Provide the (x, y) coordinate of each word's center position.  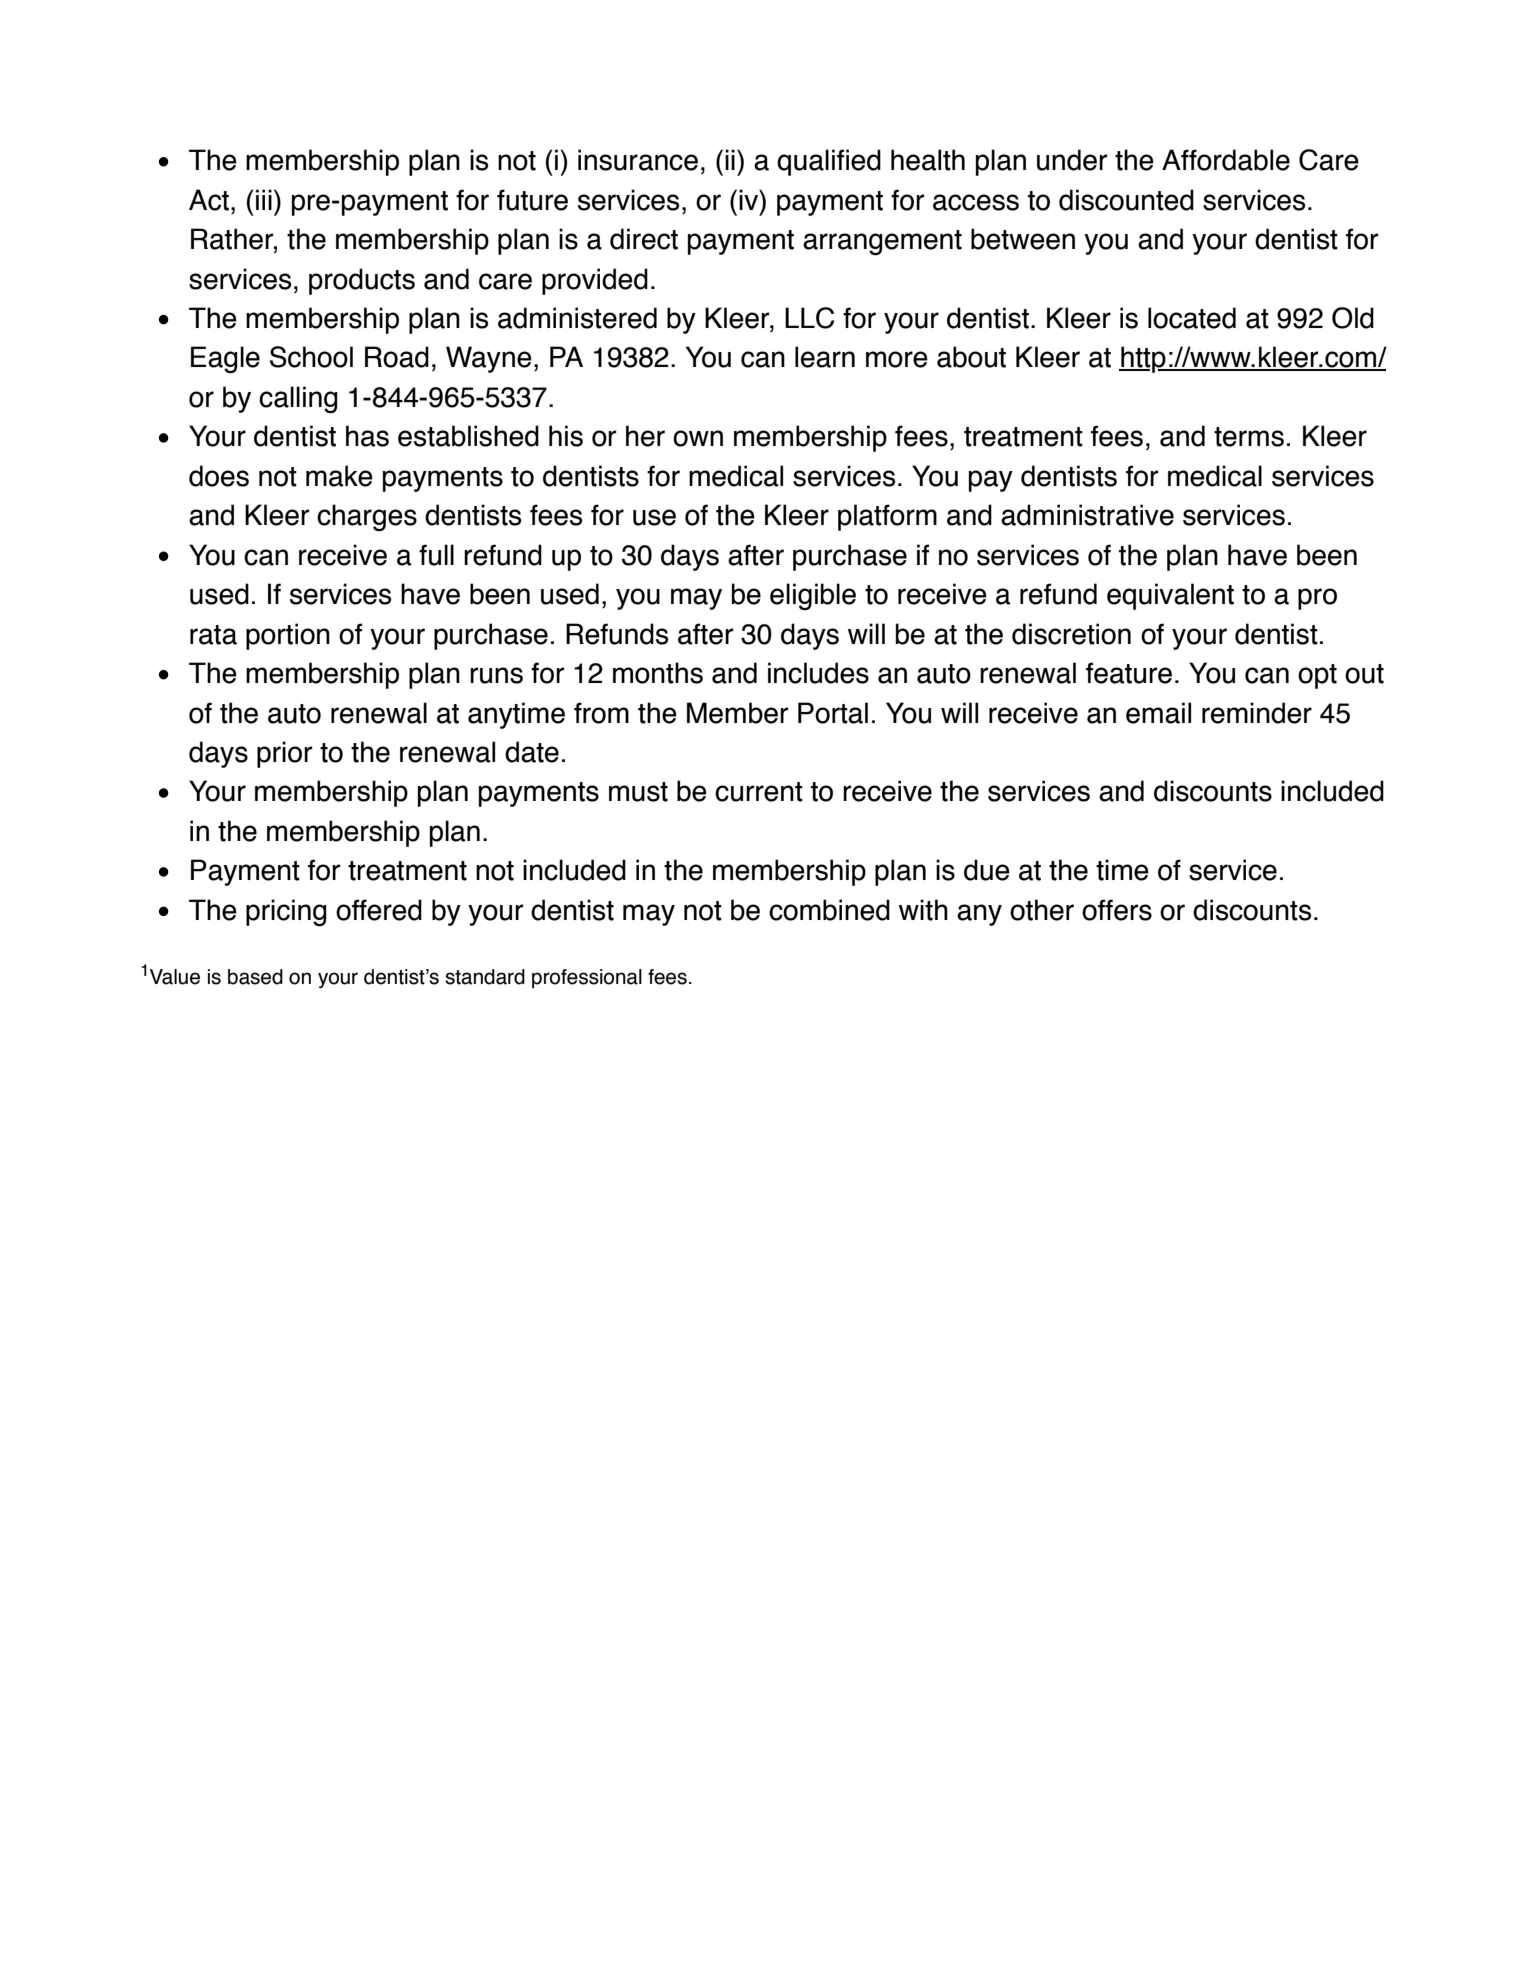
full (436, 555)
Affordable (1226, 160)
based (255, 977)
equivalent (1170, 596)
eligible (813, 596)
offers (1117, 910)
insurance (638, 160)
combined (829, 910)
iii (264, 199)
